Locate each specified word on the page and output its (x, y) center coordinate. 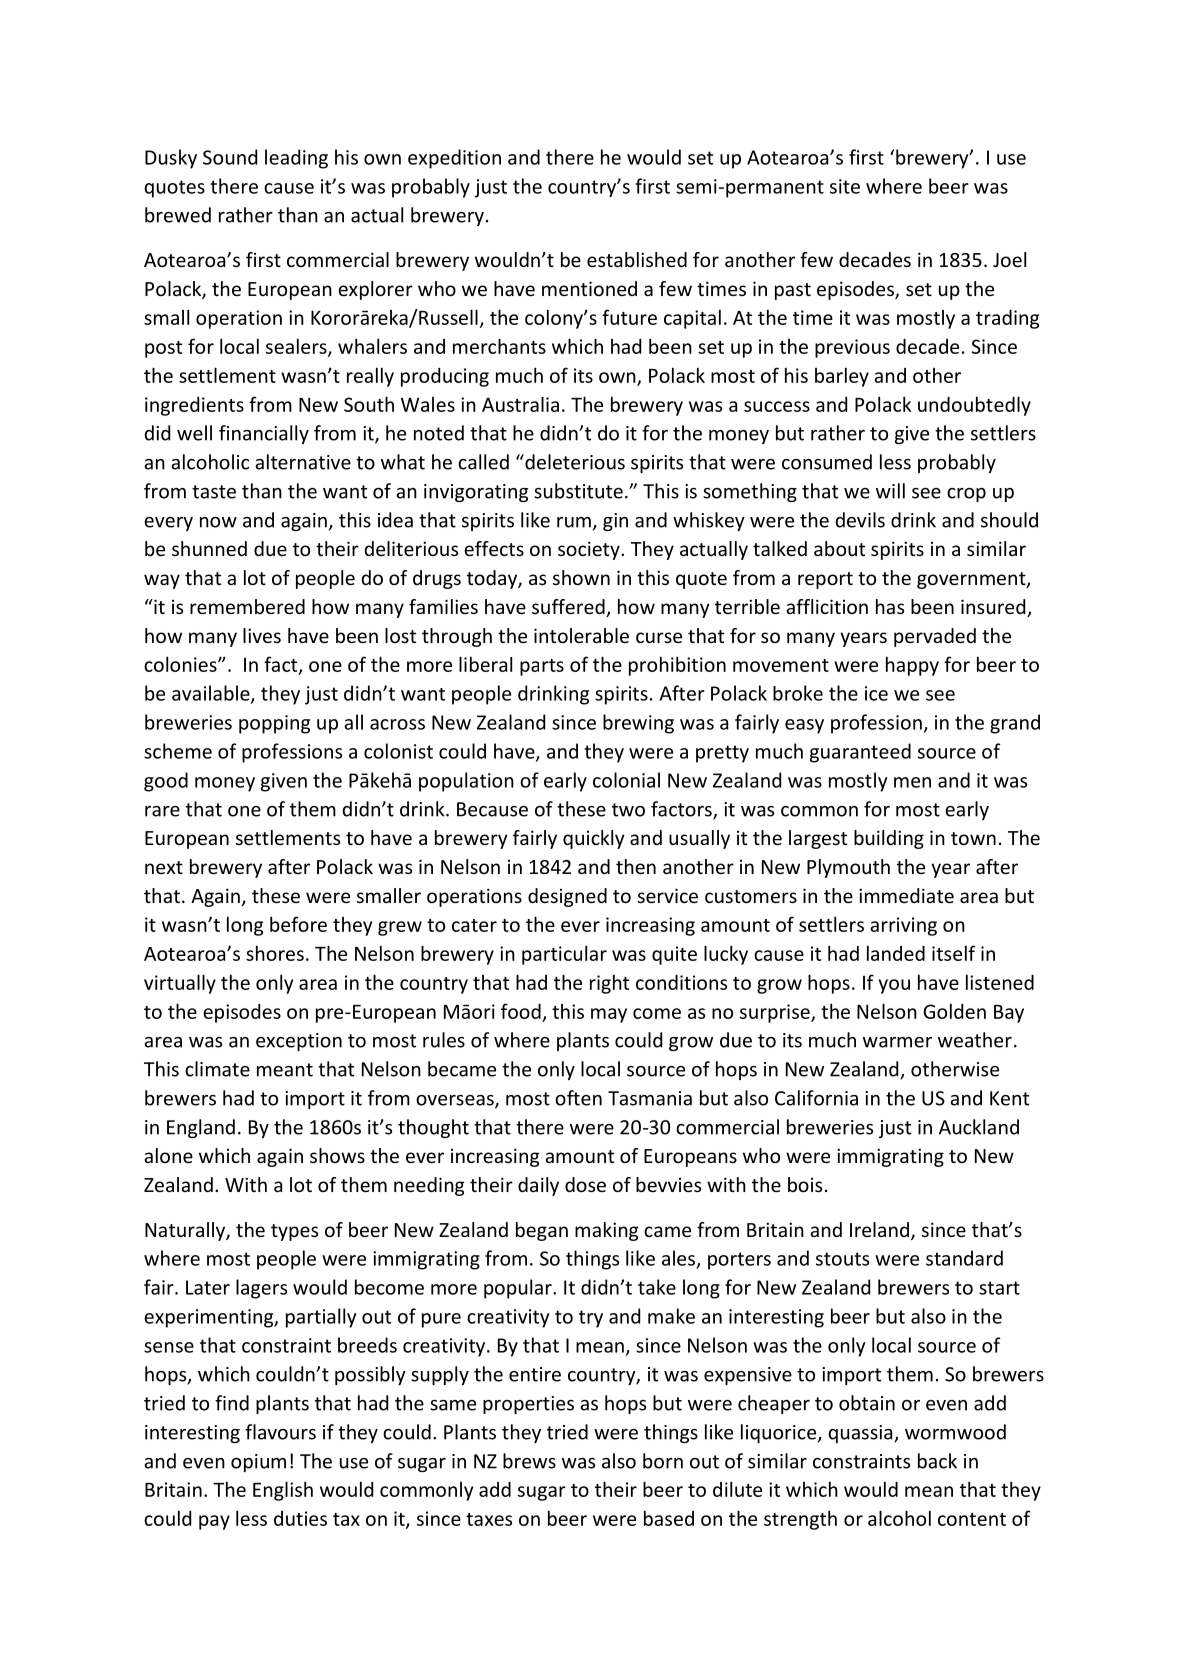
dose (585, 1184)
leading (296, 159)
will (890, 491)
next (164, 867)
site (845, 186)
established (637, 259)
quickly (594, 839)
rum (574, 522)
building (889, 839)
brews (529, 1461)
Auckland (979, 1127)
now (218, 522)
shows (337, 1155)
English (283, 1491)
